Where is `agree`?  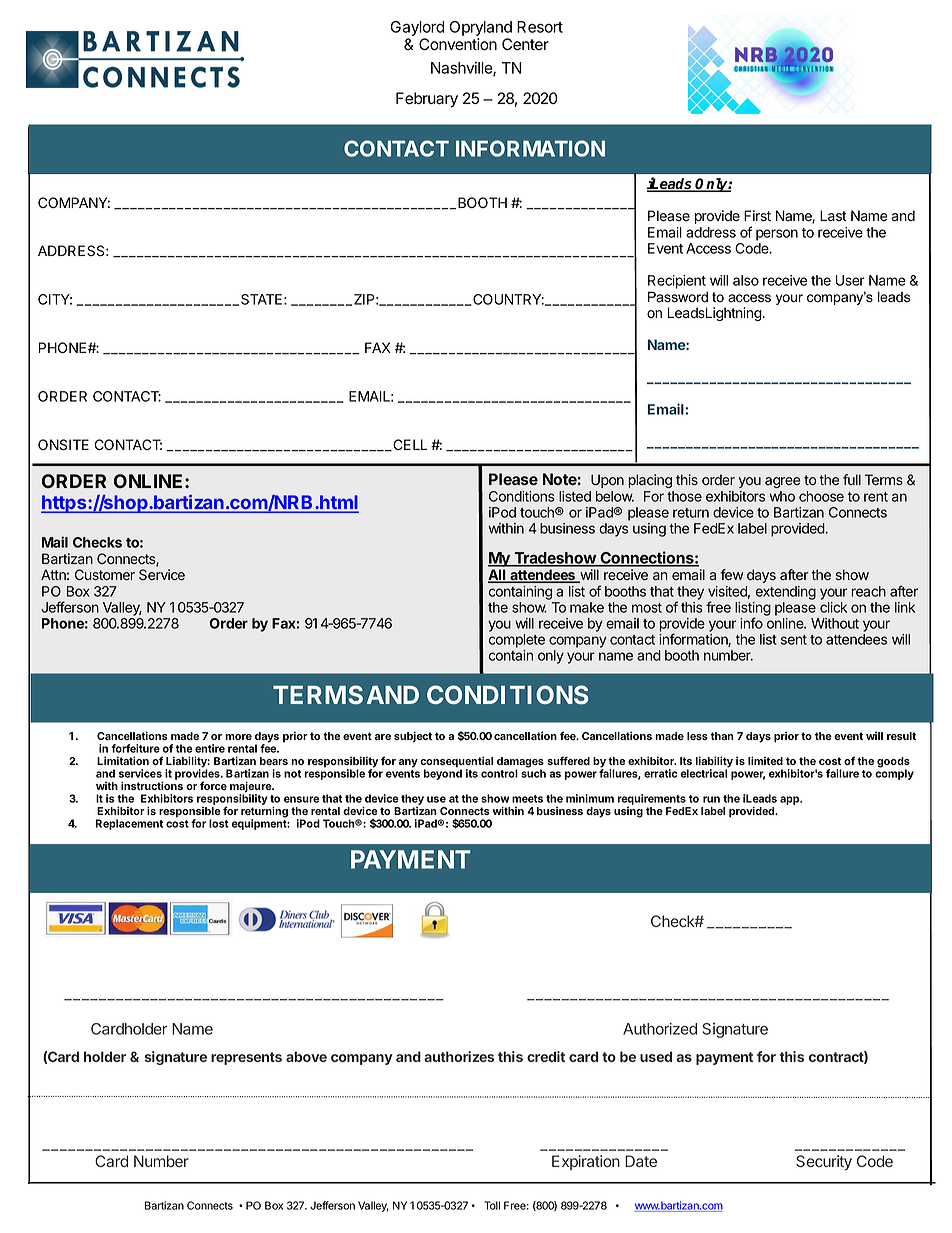 agree is located at coordinates (783, 482).
